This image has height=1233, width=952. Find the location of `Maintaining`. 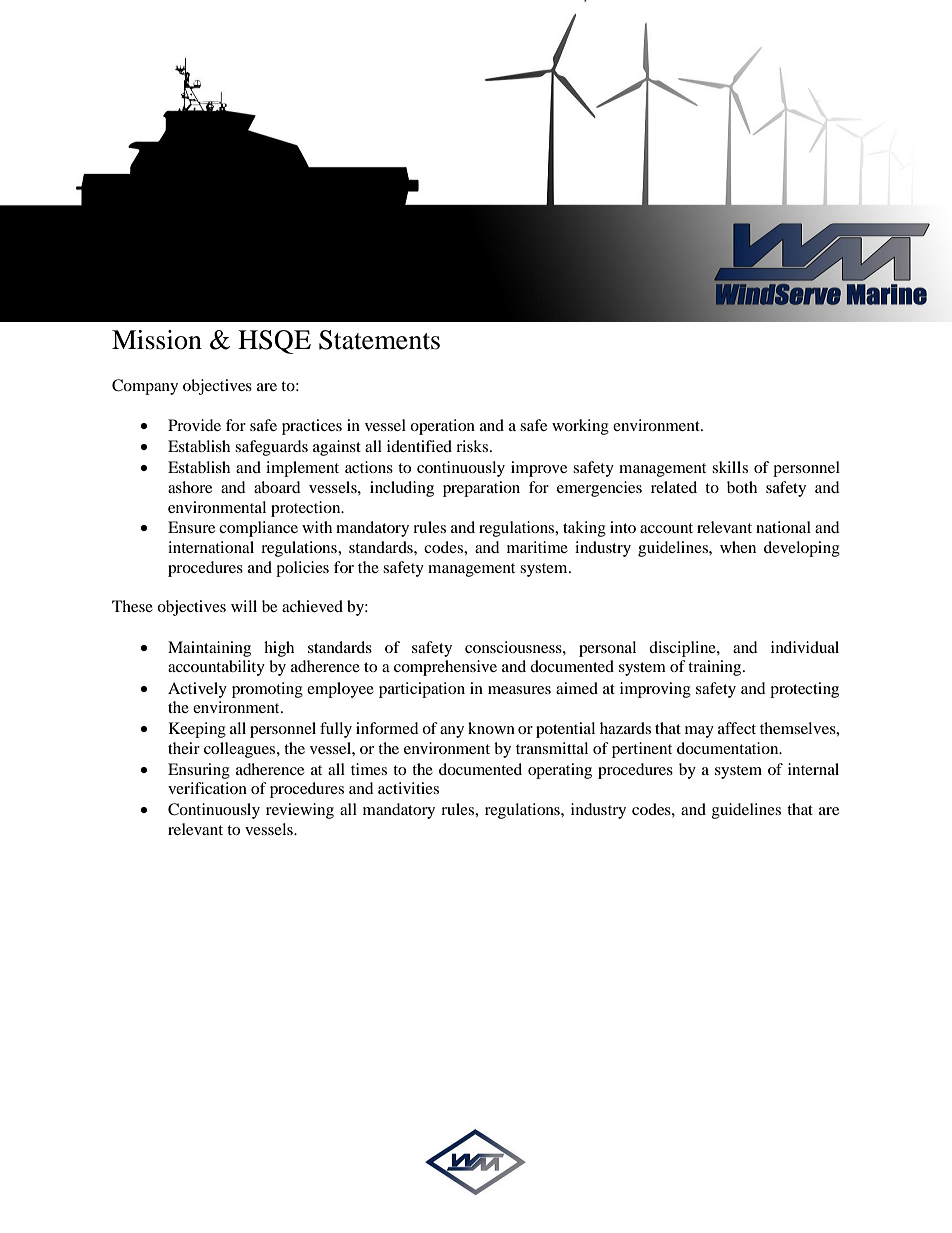

Maintaining is located at coordinates (209, 649).
